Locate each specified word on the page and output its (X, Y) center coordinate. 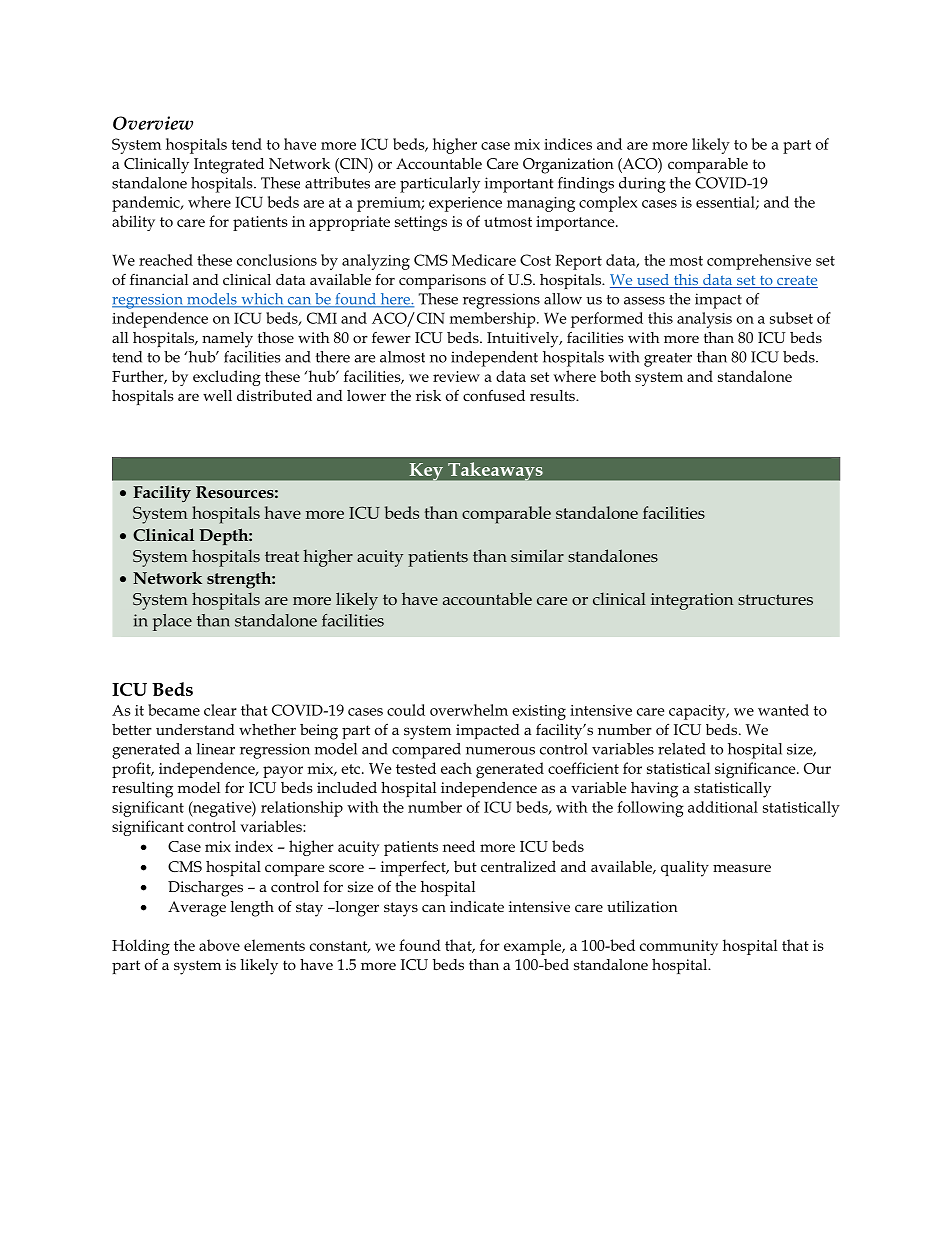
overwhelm (469, 710)
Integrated (229, 166)
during (642, 185)
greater (668, 360)
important (519, 185)
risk (428, 395)
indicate (477, 906)
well (217, 395)
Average (197, 909)
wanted (783, 710)
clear (220, 710)
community (679, 947)
